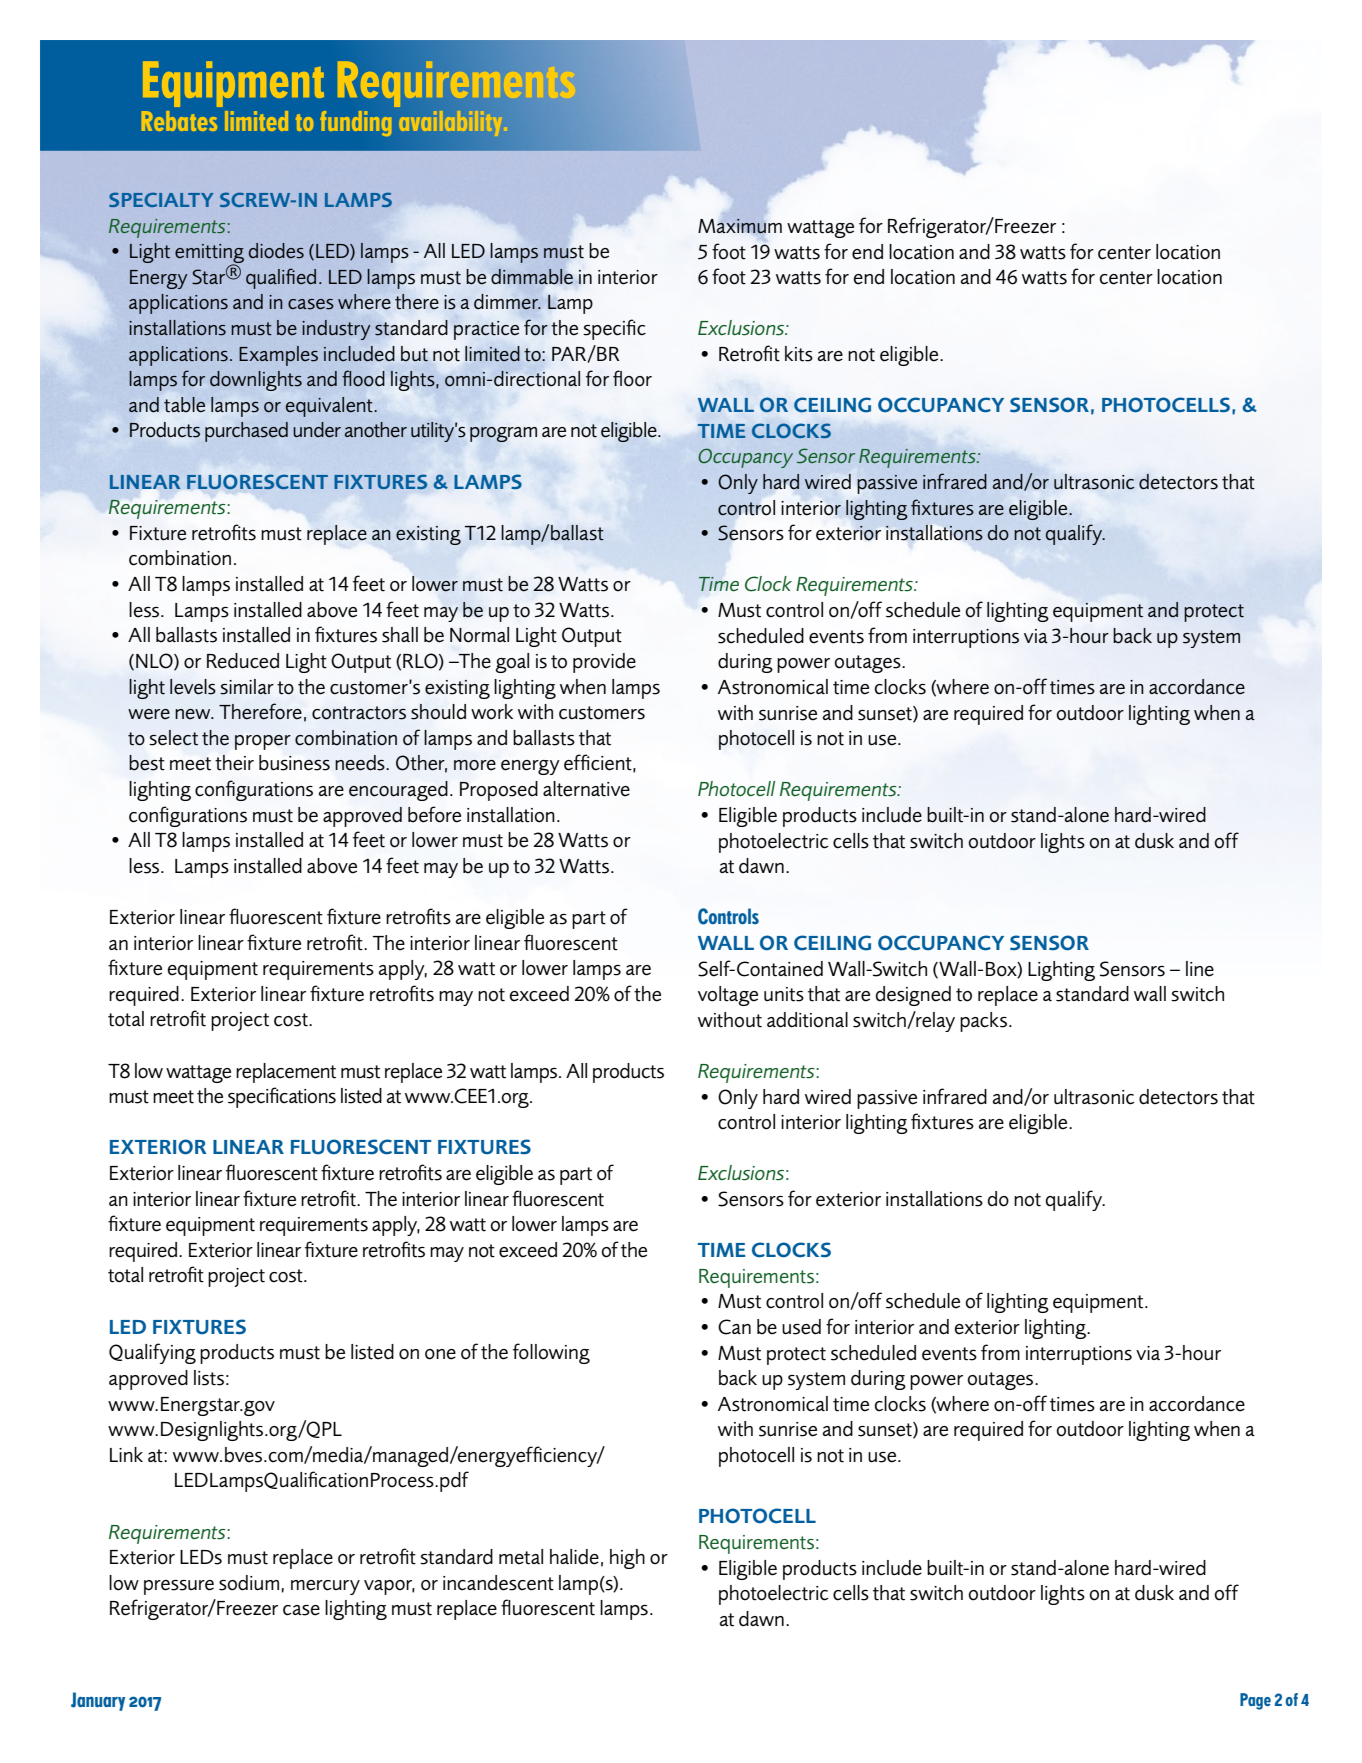 The image size is (1362, 1763). I want to click on sodium, so click(249, 1583).
